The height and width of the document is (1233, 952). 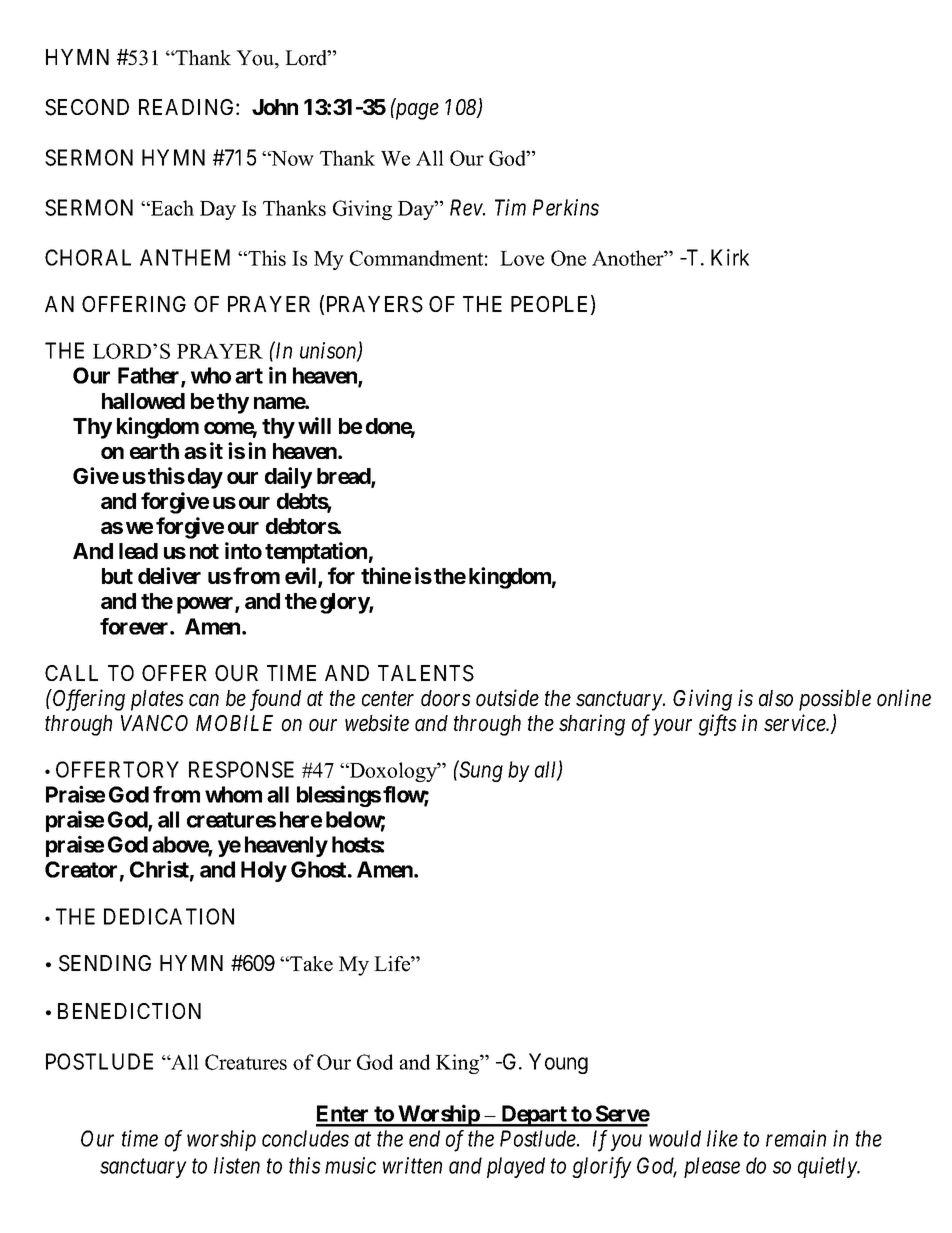 What do you see at coordinates (426, 673) in the document?
I see `TALENTS` at bounding box center [426, 673].
